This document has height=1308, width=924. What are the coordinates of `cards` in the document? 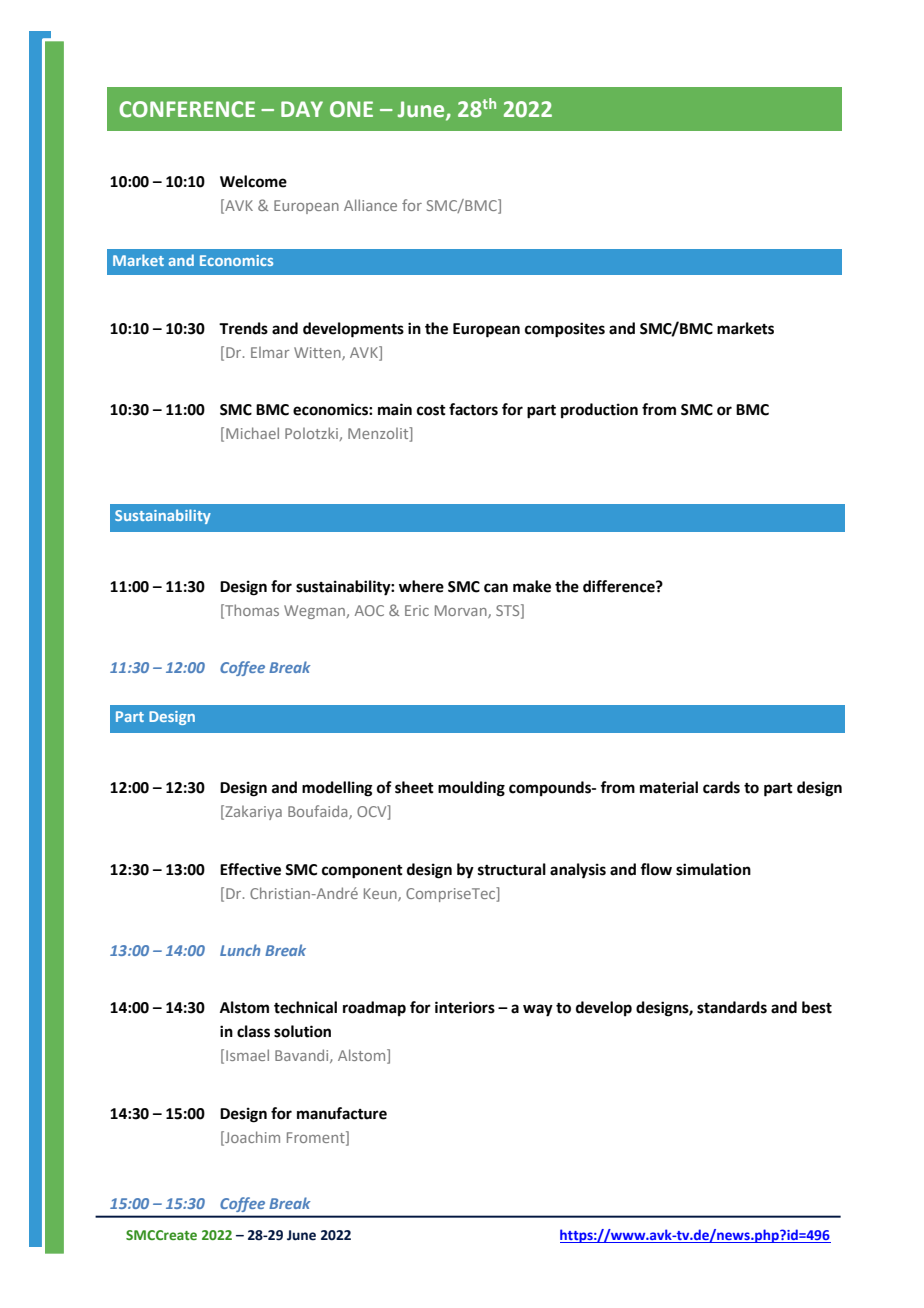 It's located at (721, 787).
